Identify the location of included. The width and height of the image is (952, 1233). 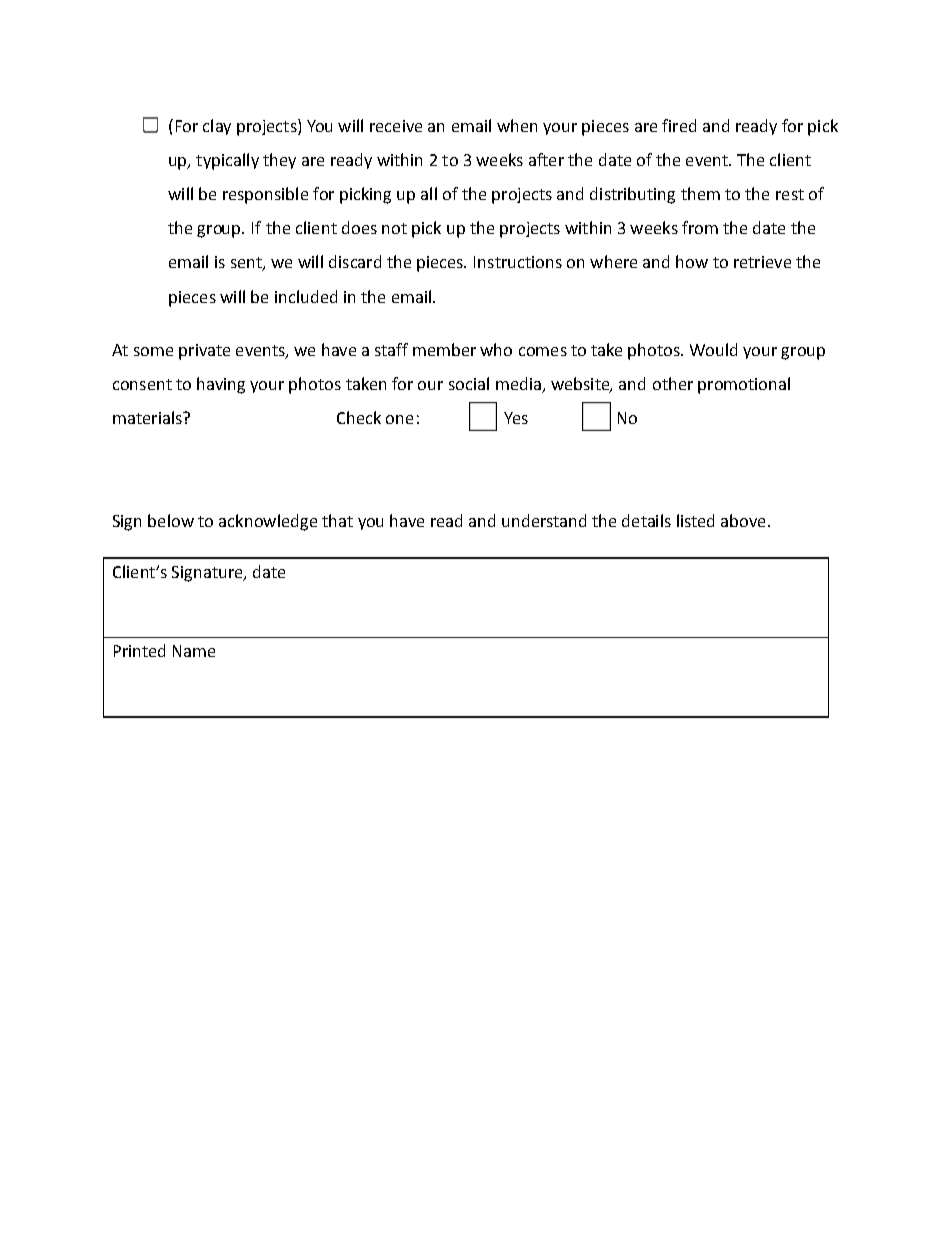
(306, 296).
